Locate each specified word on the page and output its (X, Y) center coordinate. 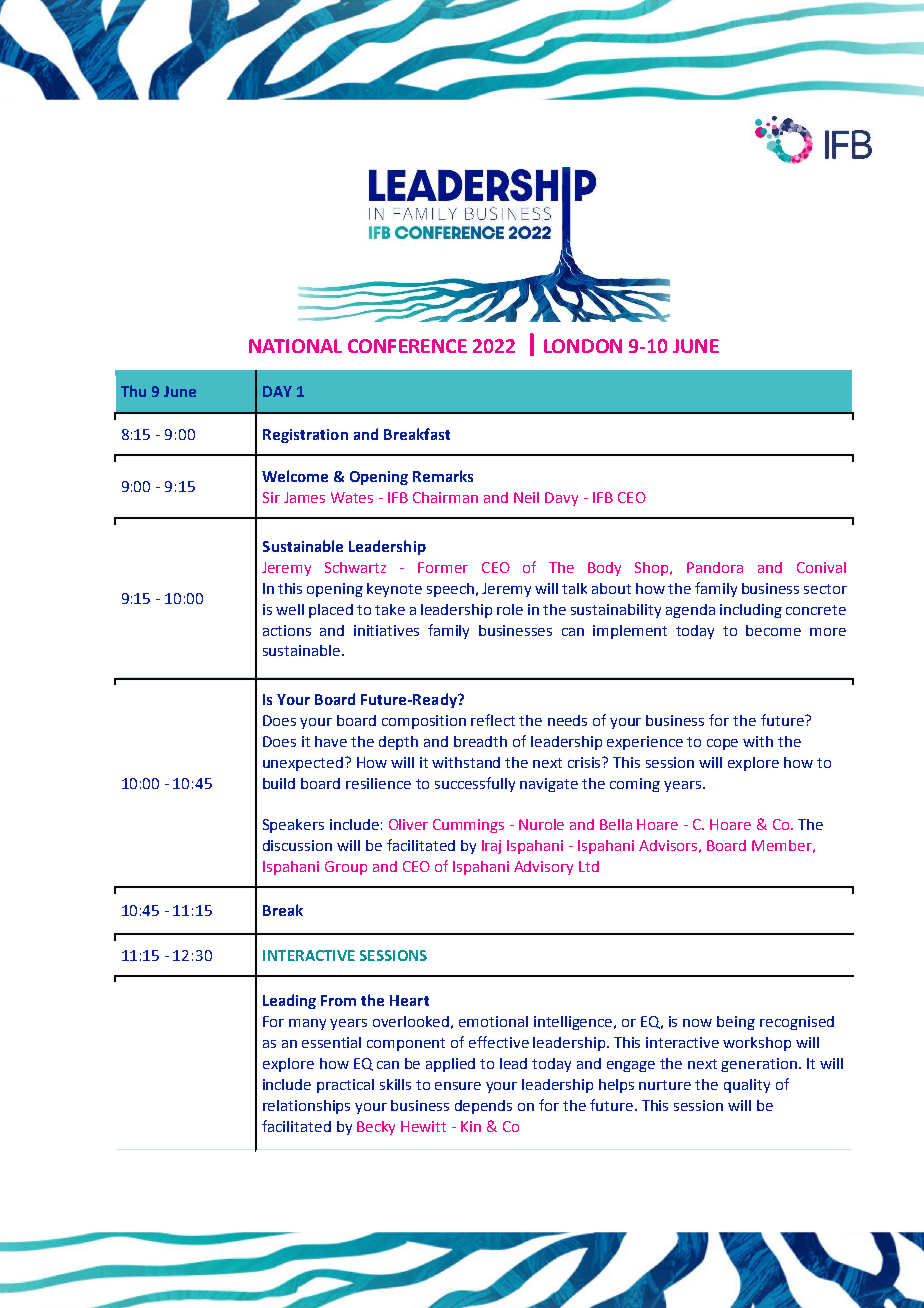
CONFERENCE (407, 346)
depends (483, 1107)
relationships (306, 1107)
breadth (480, 741)
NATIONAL (295, 346)
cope (722, 744)
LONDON (583, 346)
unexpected (304, 764)
